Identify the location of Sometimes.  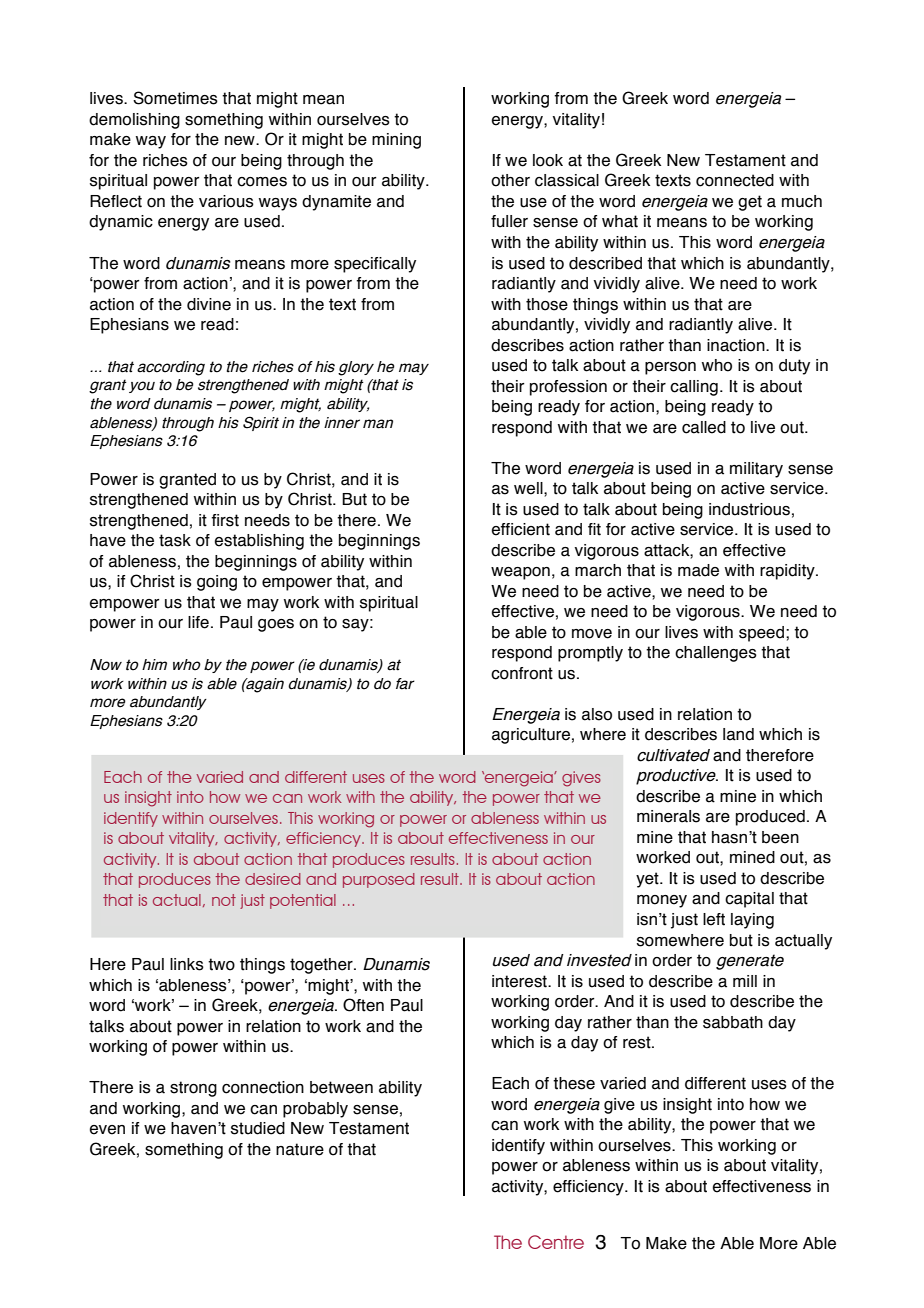
(175, 98).
